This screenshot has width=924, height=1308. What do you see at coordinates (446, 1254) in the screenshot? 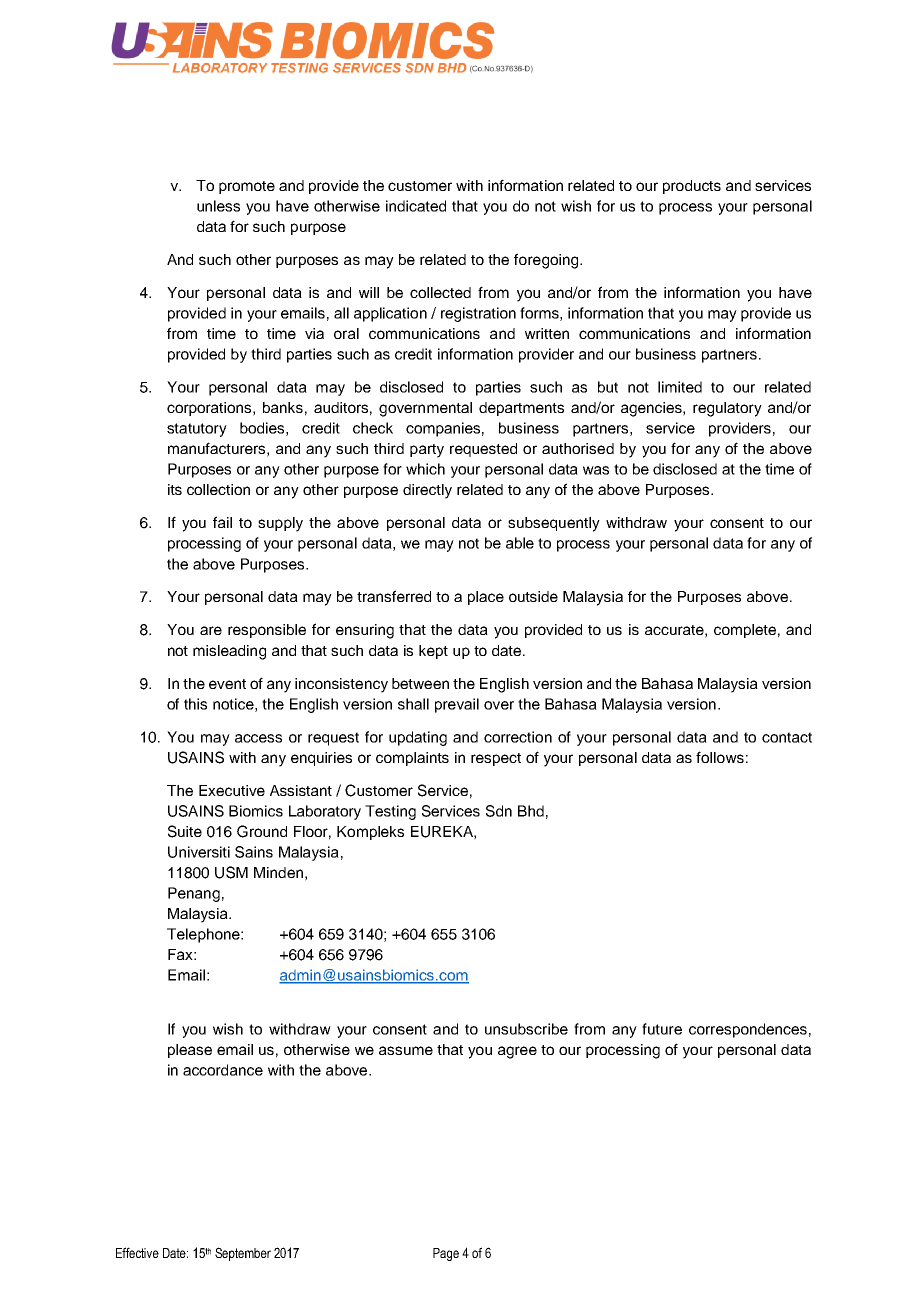
I see `Page` at bounding box center [446, 1254].
